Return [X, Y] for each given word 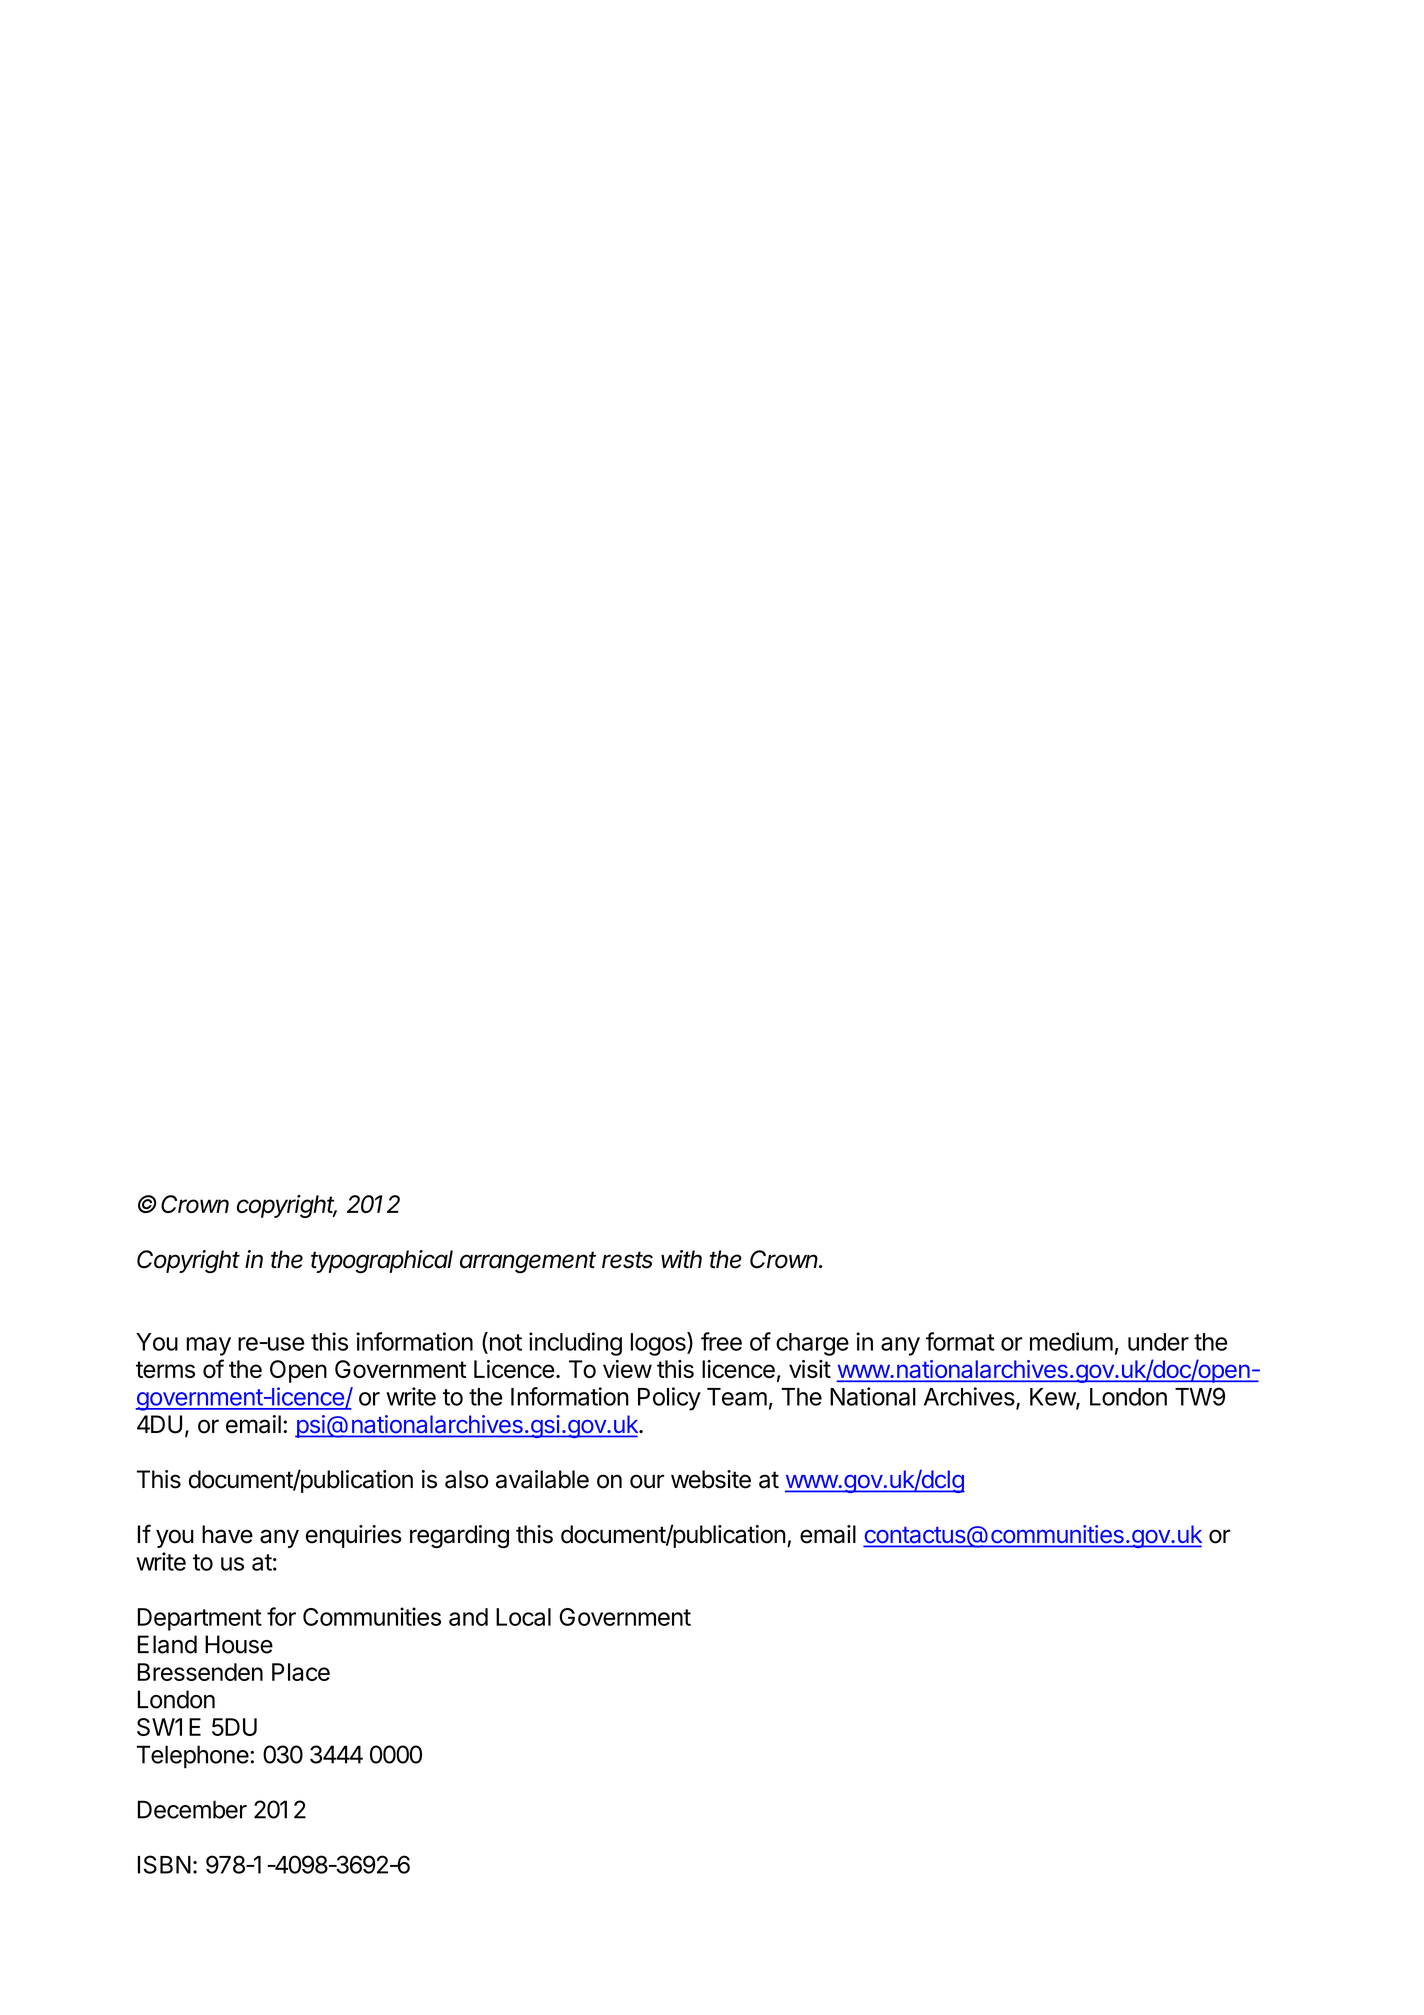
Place [301, 1672]
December [192, 1809]
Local [523, 1617]
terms [165, 1369]
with [681, 1259]
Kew [1053, 1398]
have [227, 1534]
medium [1071, 1341]
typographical [382, 1261]
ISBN [164, 1864]
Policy [669, 1399]
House [239, 1644]
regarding [459, 1536]
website [711, 1479]
